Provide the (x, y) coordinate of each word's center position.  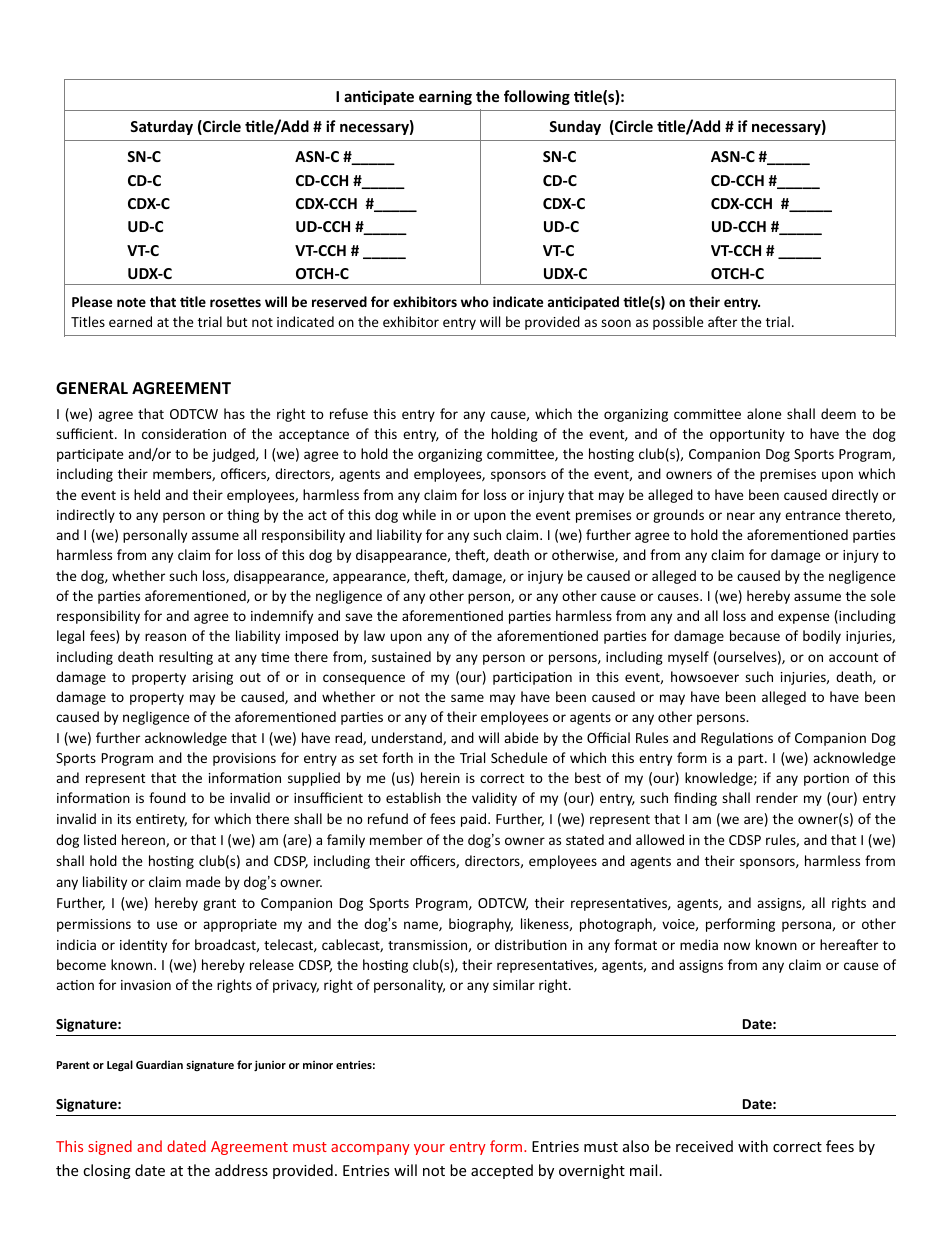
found (167, 797)
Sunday (575, 127)
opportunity (747, 435)
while (419, 514)
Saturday (161, 127)
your (429, 1149)
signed (110, 1147)
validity (494, 799)
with (753, 1146)
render (777, 797)
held (147, 494)
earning (445, 97)
